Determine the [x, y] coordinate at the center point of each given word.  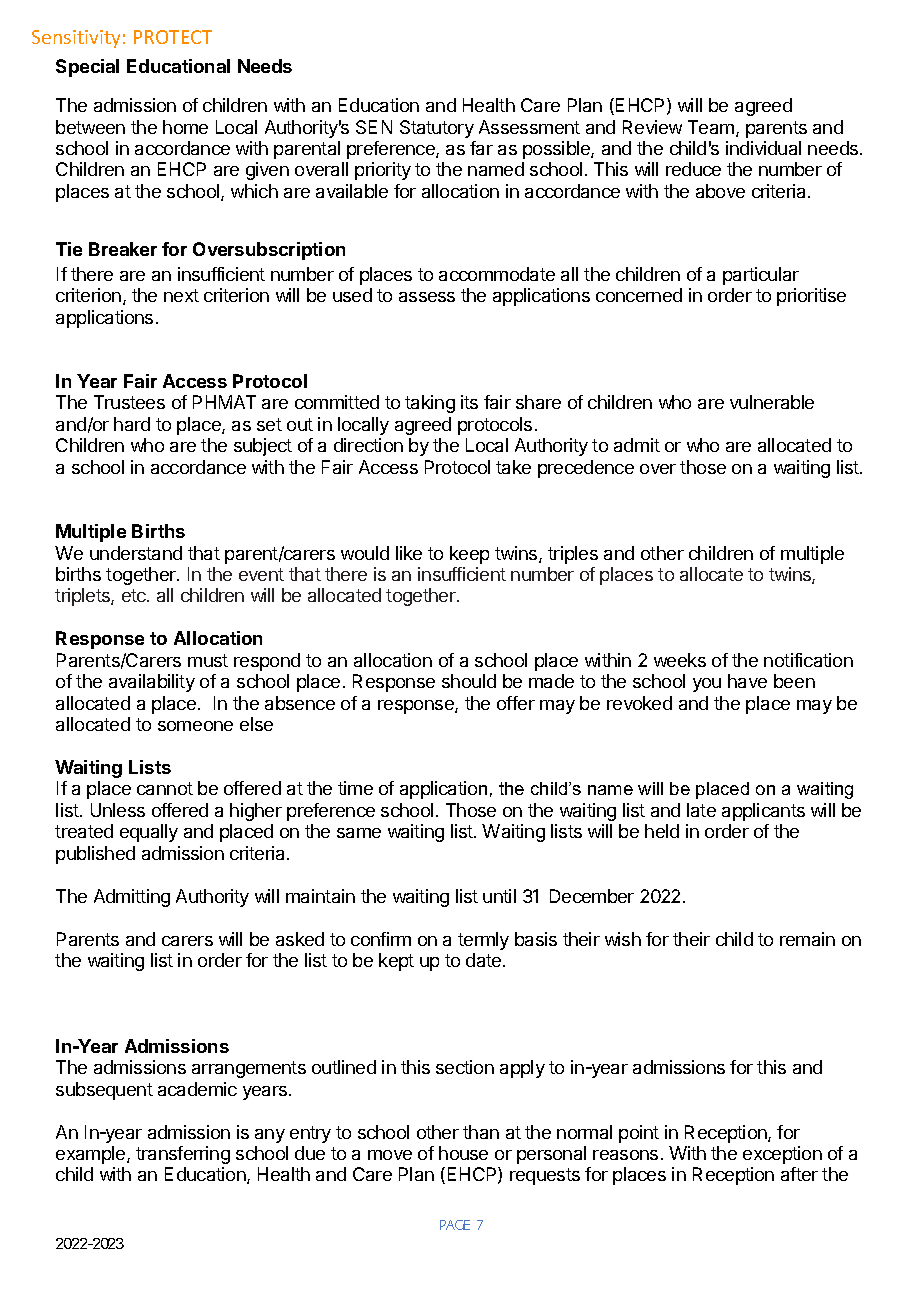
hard [132, 424]
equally [149, 833]
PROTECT [173, 37]
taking [430, 404]
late [701, 810]
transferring [183, 1155]
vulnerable [772, 402]
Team [711, 127]
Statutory [437, 129]
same [359, 833]
